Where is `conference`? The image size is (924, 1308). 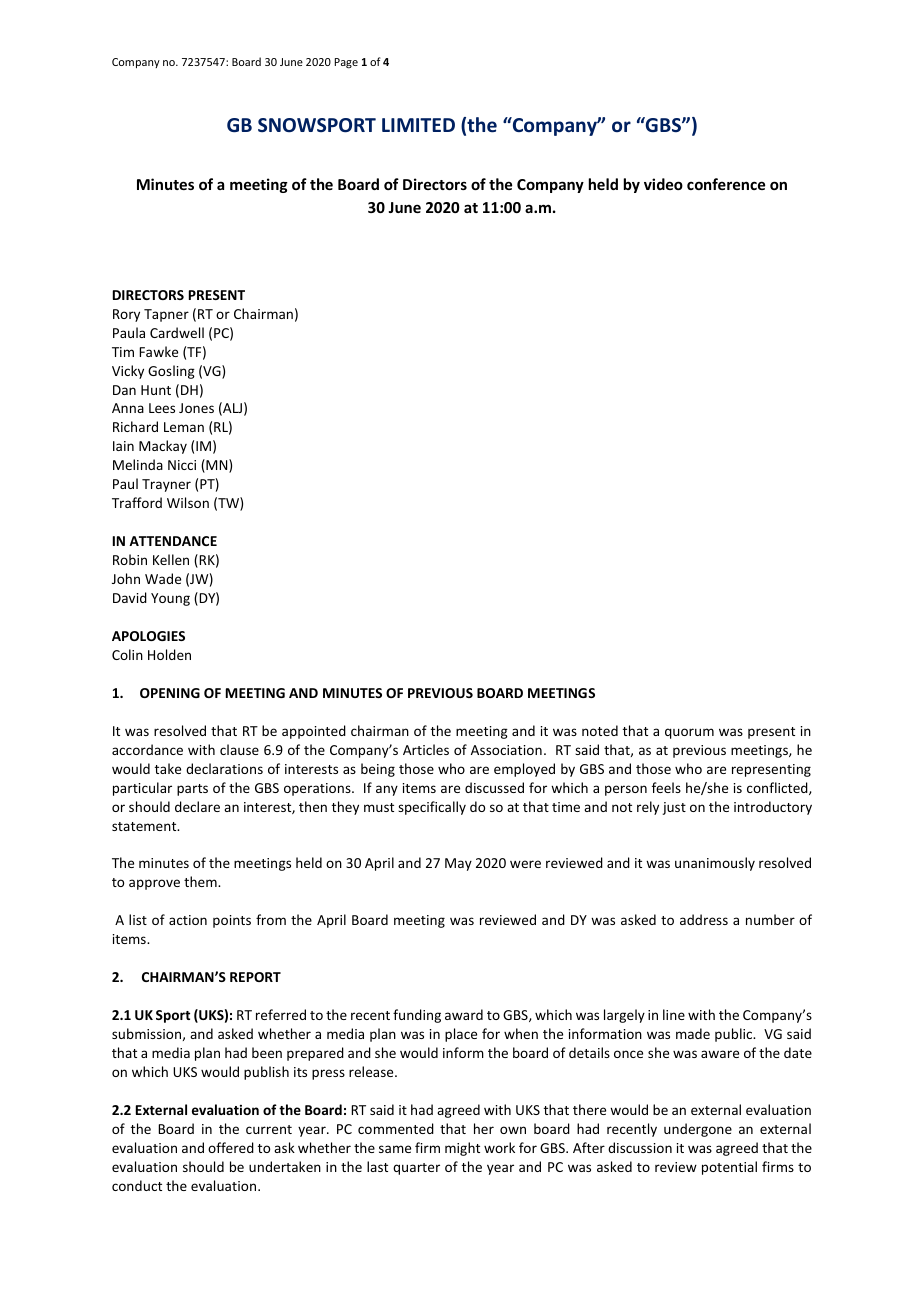 conference is located at coordinates (726, 184).
